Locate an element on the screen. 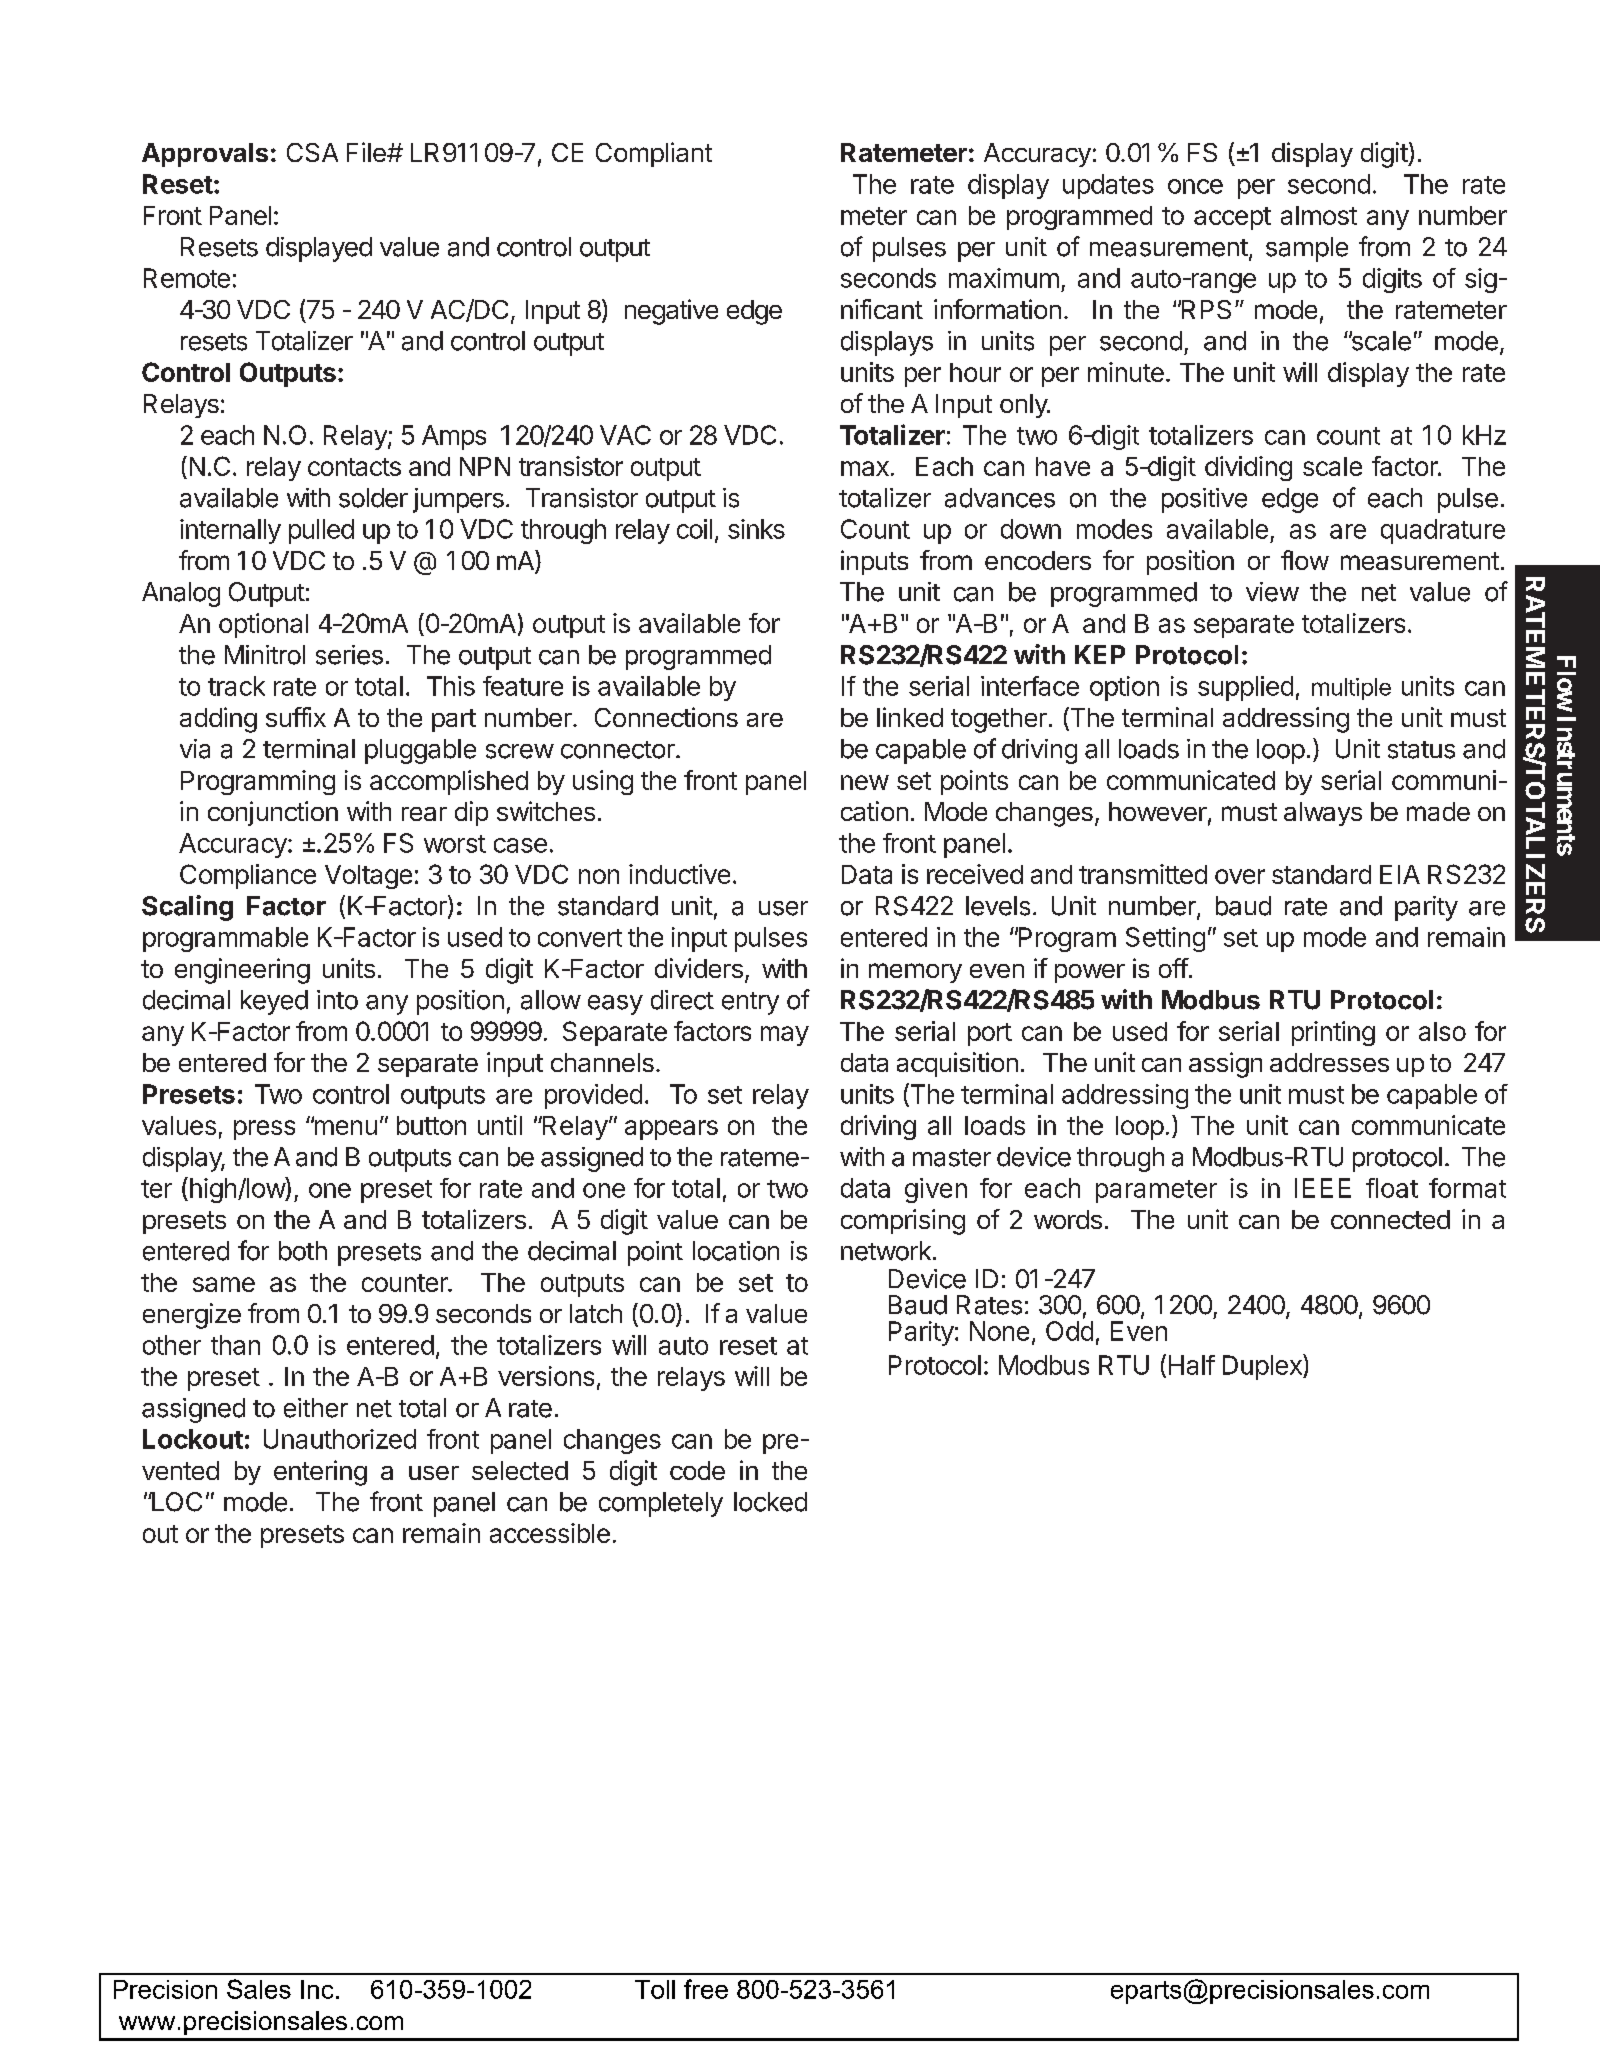  conjunction is located at coordinates (273, 813).
